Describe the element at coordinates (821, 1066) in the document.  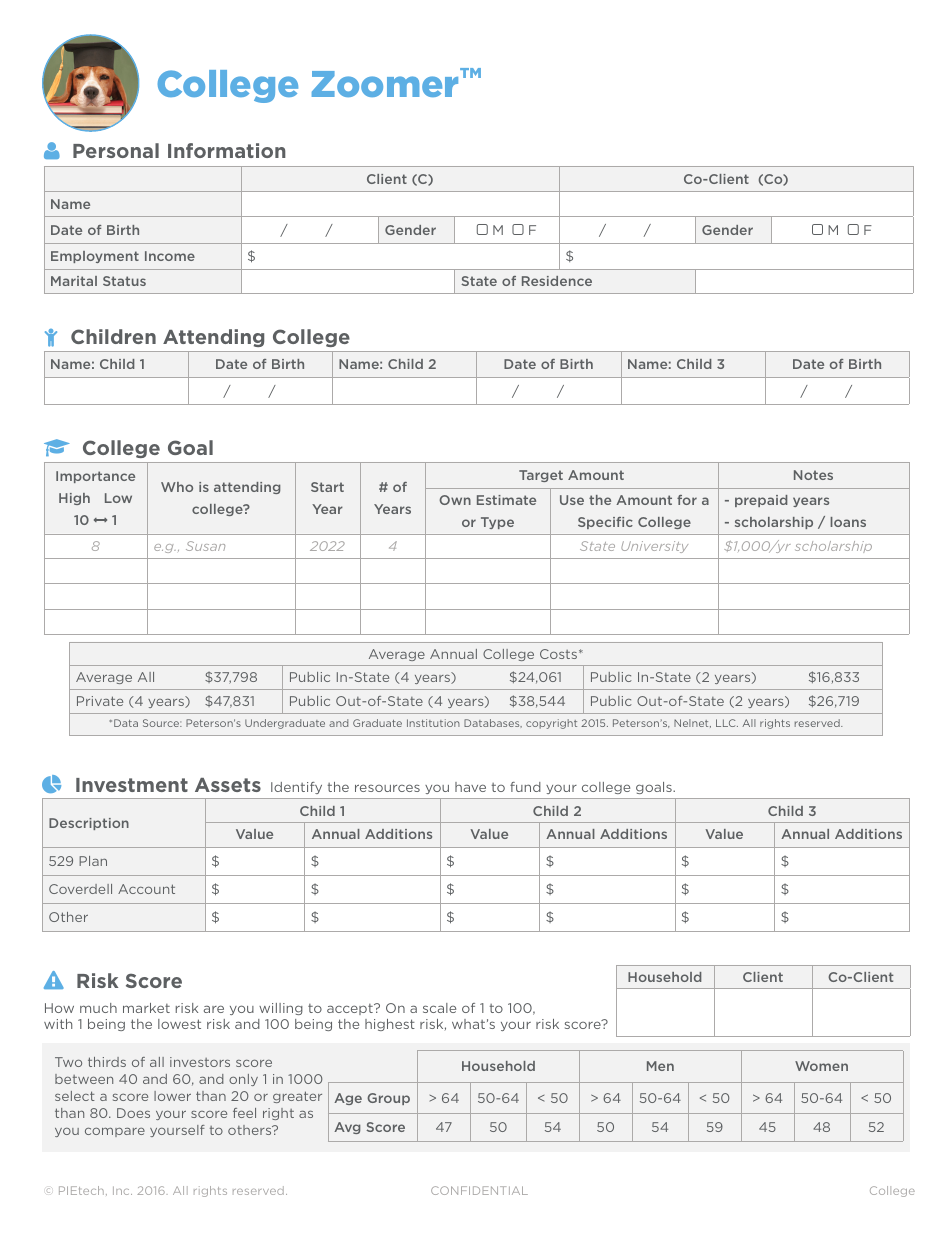
I see `Women` at that location.
